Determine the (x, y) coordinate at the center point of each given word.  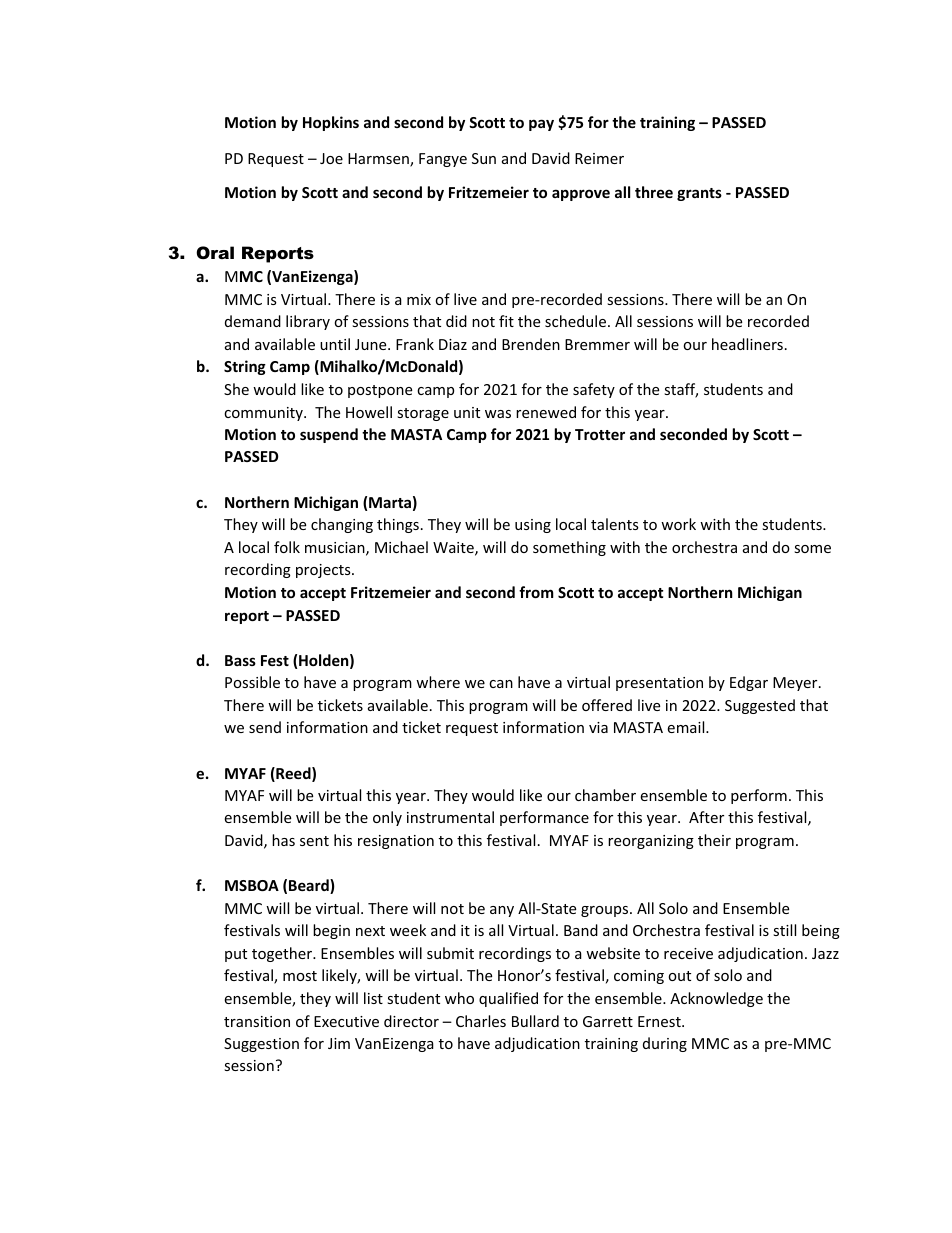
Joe (331, 158)
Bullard (535, 1021)
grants (699, 194)
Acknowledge (716, 999)
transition (257, 1021)
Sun (484, 158)
